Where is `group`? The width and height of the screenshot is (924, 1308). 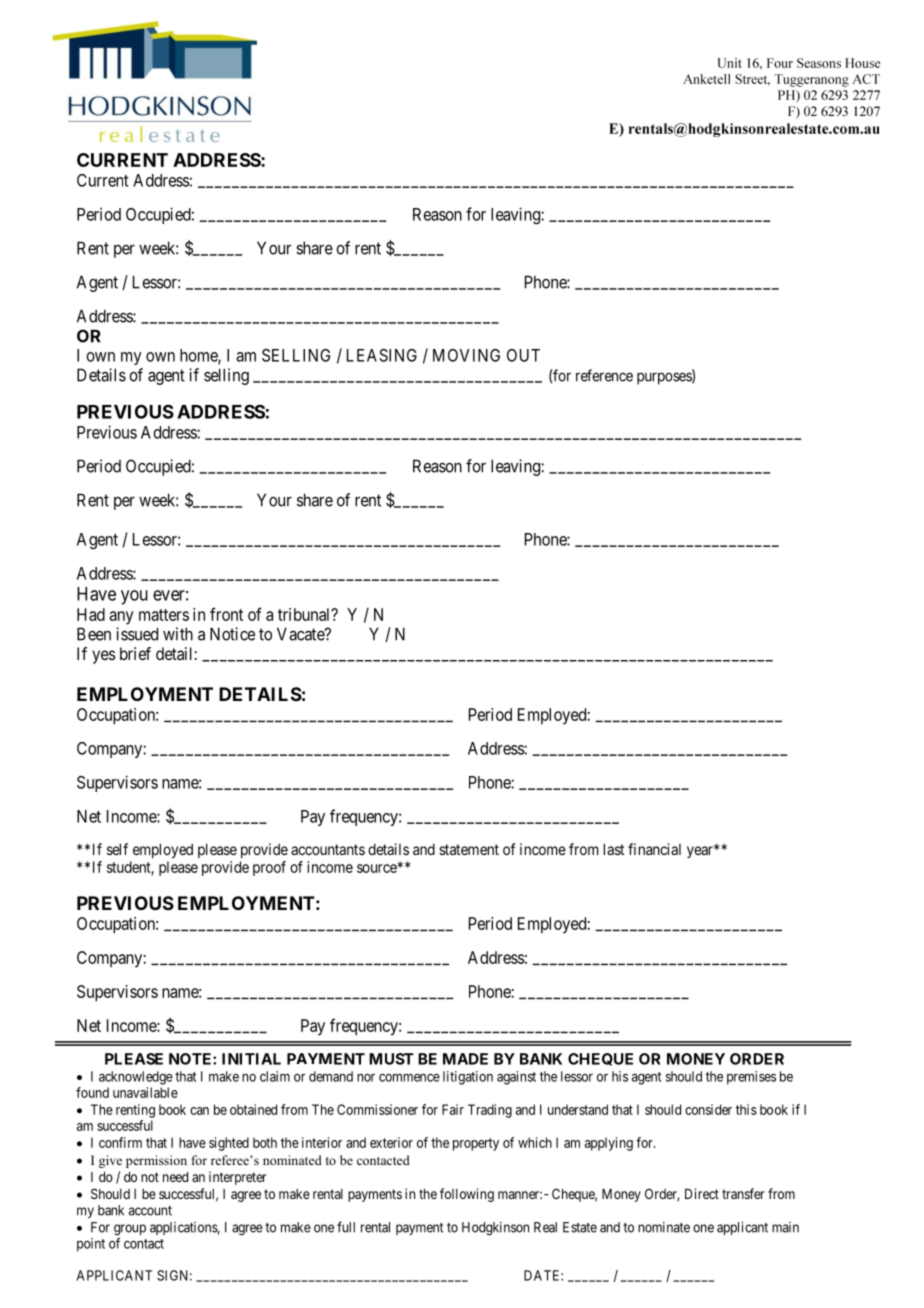 group is located at coordinates (130, 1230).
